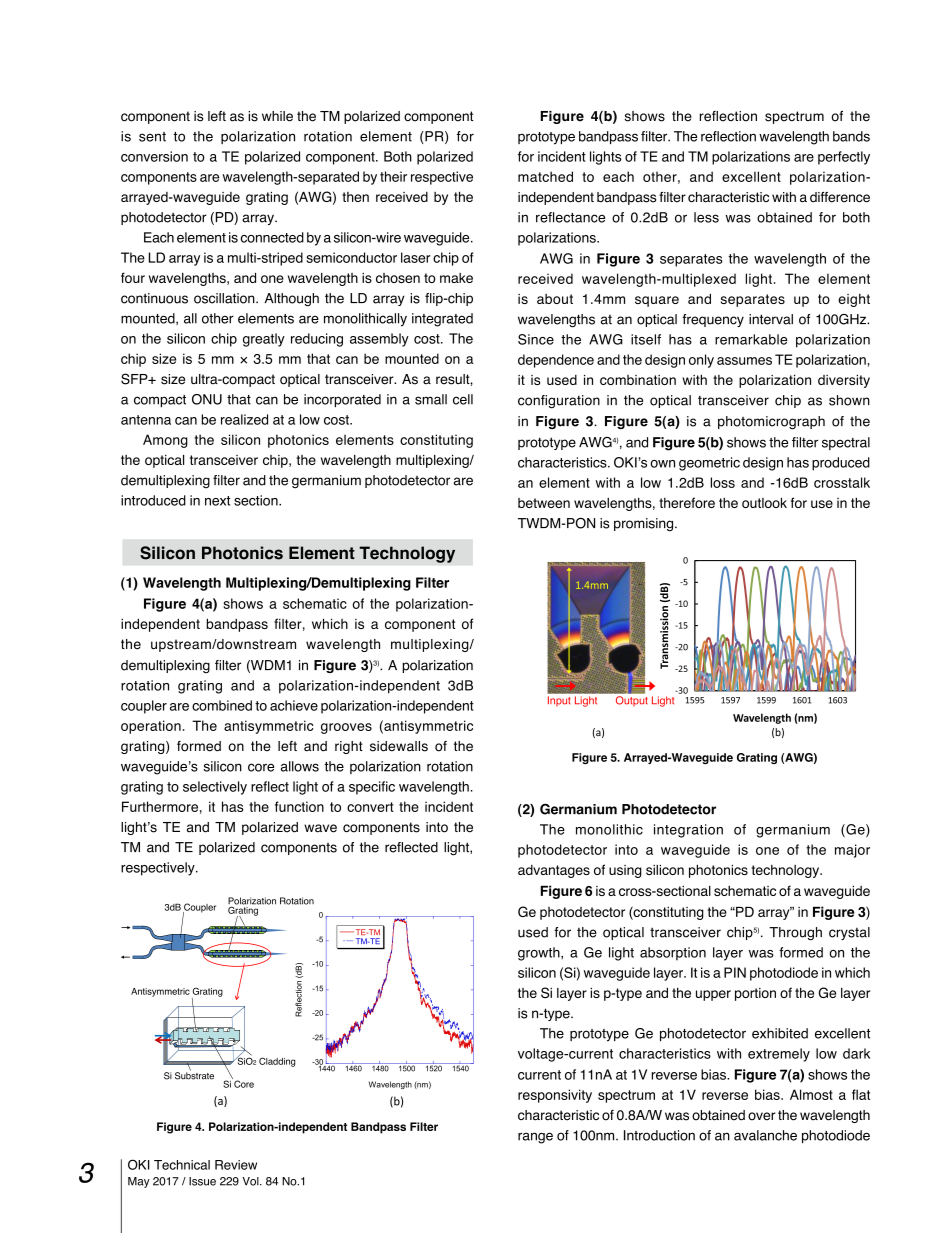 The height and width of the screenshot is (1233, 952). What do you see at coordinates (765, 1135) in the screenshot?
I see `avalanche` at bounding box center [765, 1135].
